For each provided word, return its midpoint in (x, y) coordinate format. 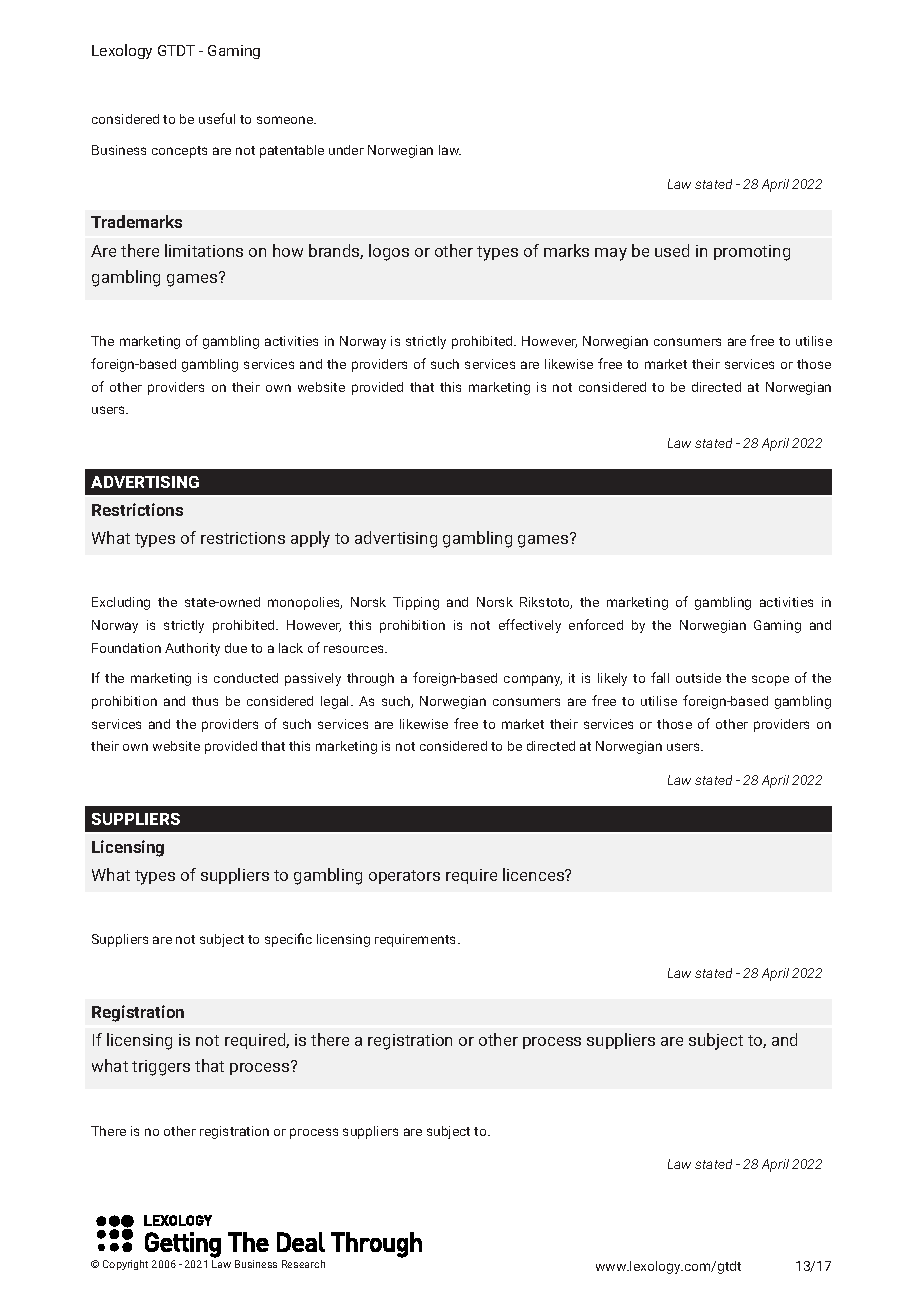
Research (303, 1264)
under (346, 150)
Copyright (125, 1265)
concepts (179, 152)
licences (534, 874)
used (672, 250)
